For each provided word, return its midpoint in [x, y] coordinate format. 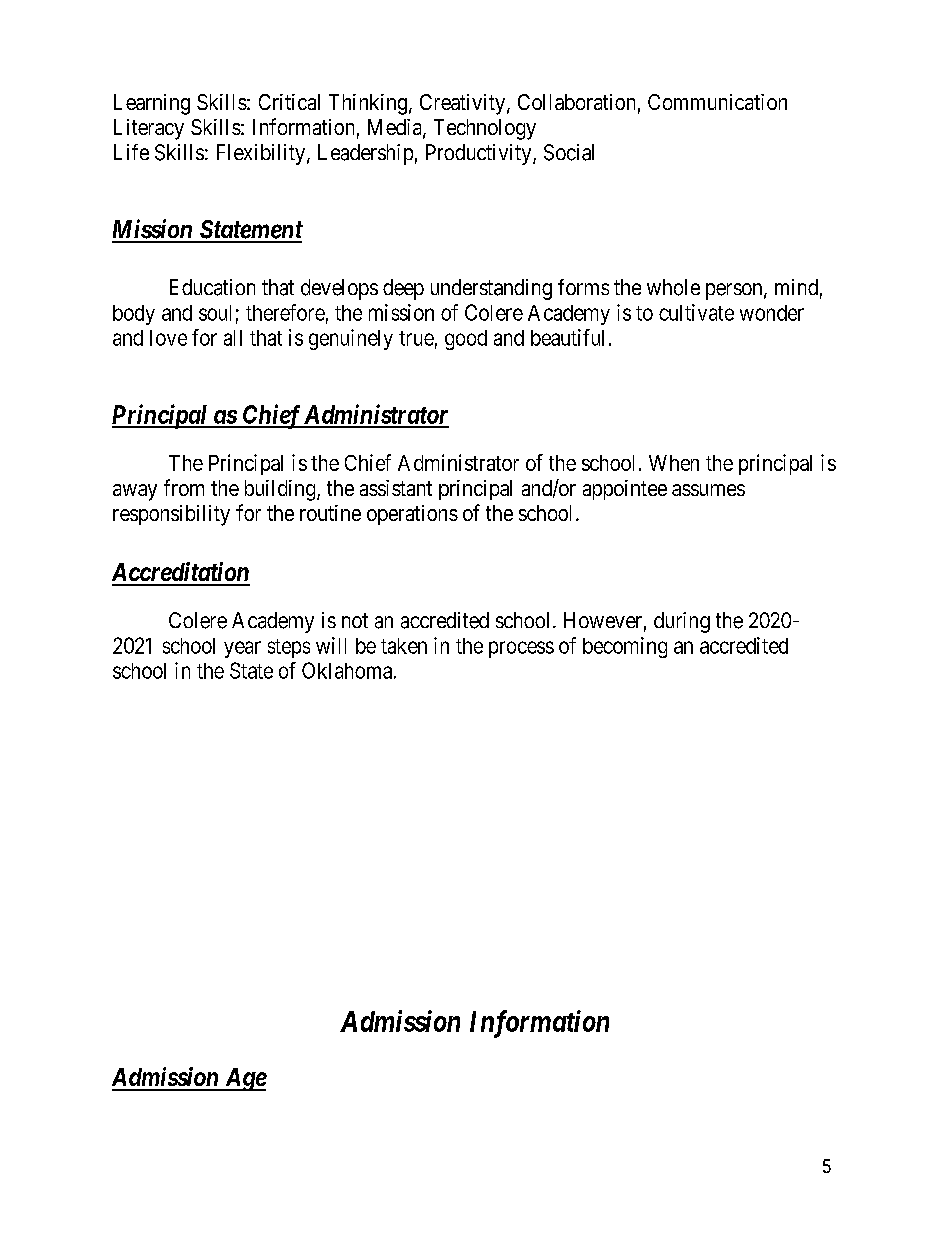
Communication [717, 102]
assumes [708, 490]
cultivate [696, 312]
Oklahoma [348, 670]
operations [412, 515]
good [466, 340]
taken [404, 646]
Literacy [149, 129]
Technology [485, 129]
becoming [625, 647]
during [682, 622]
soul [215, 313]
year [242, 649]
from [184, 487]
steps [289, 648]
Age [244, 1079]
